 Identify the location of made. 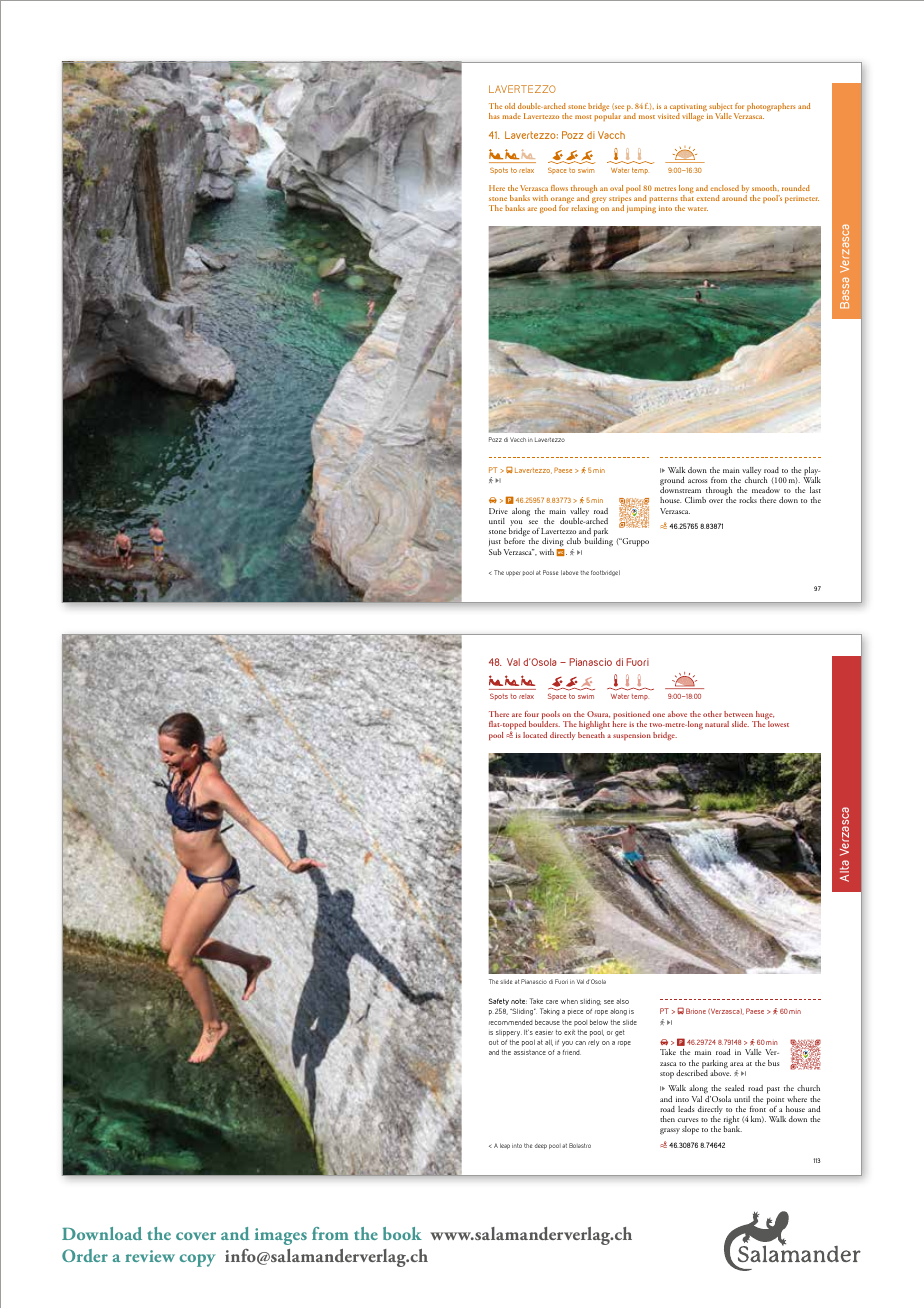
(511, 116).
